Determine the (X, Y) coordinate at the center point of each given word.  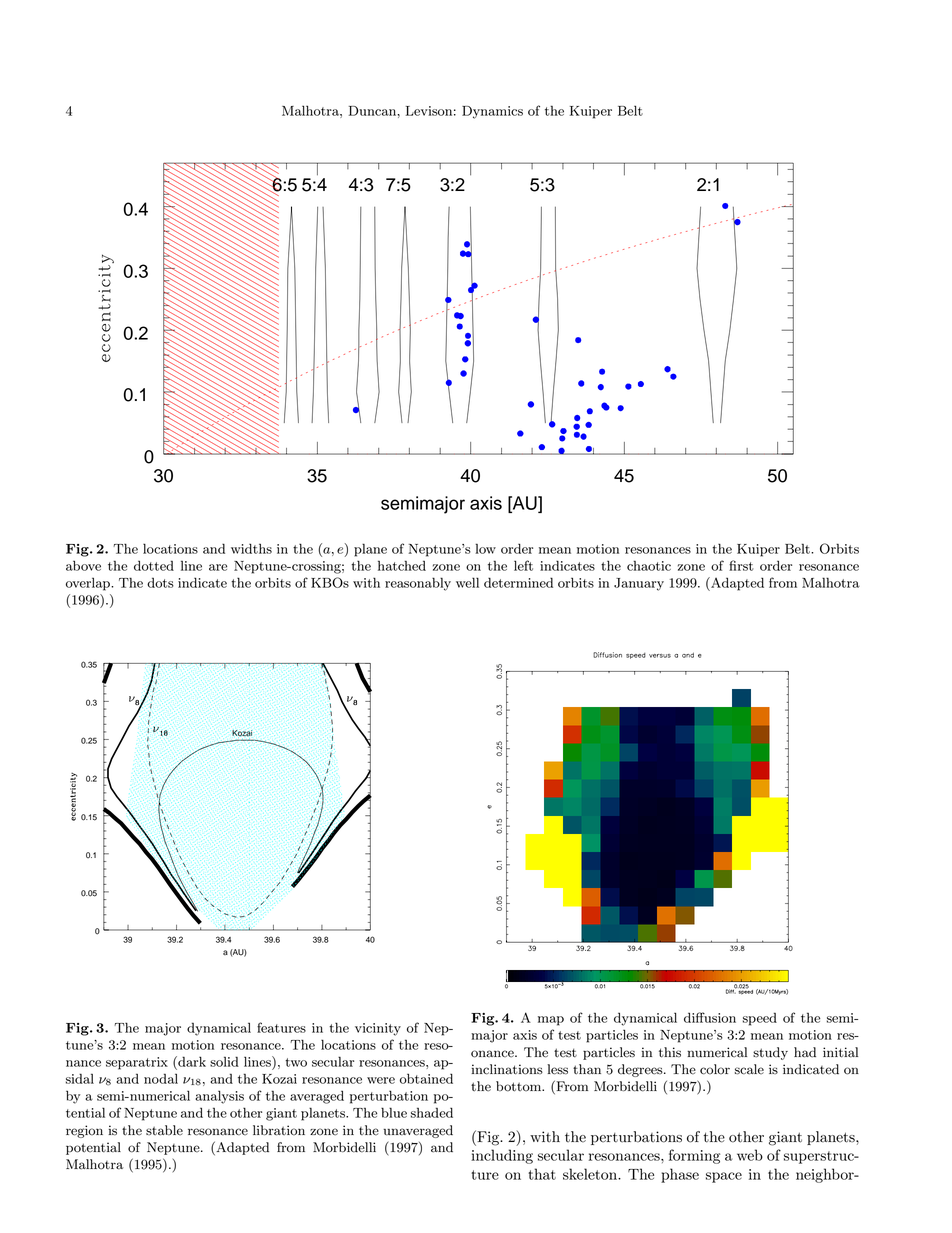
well (467, 582)
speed (760, 1019)
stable (164, 1130)
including (502, 1156)
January (639, 584)
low (485, 548)
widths (251, 548)
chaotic (649, 565)
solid (224, 1061)
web (750, 1155)
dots (160, 582)
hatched (402, 565)
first (741, 565)
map (551, 1021)
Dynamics (492, 112)
